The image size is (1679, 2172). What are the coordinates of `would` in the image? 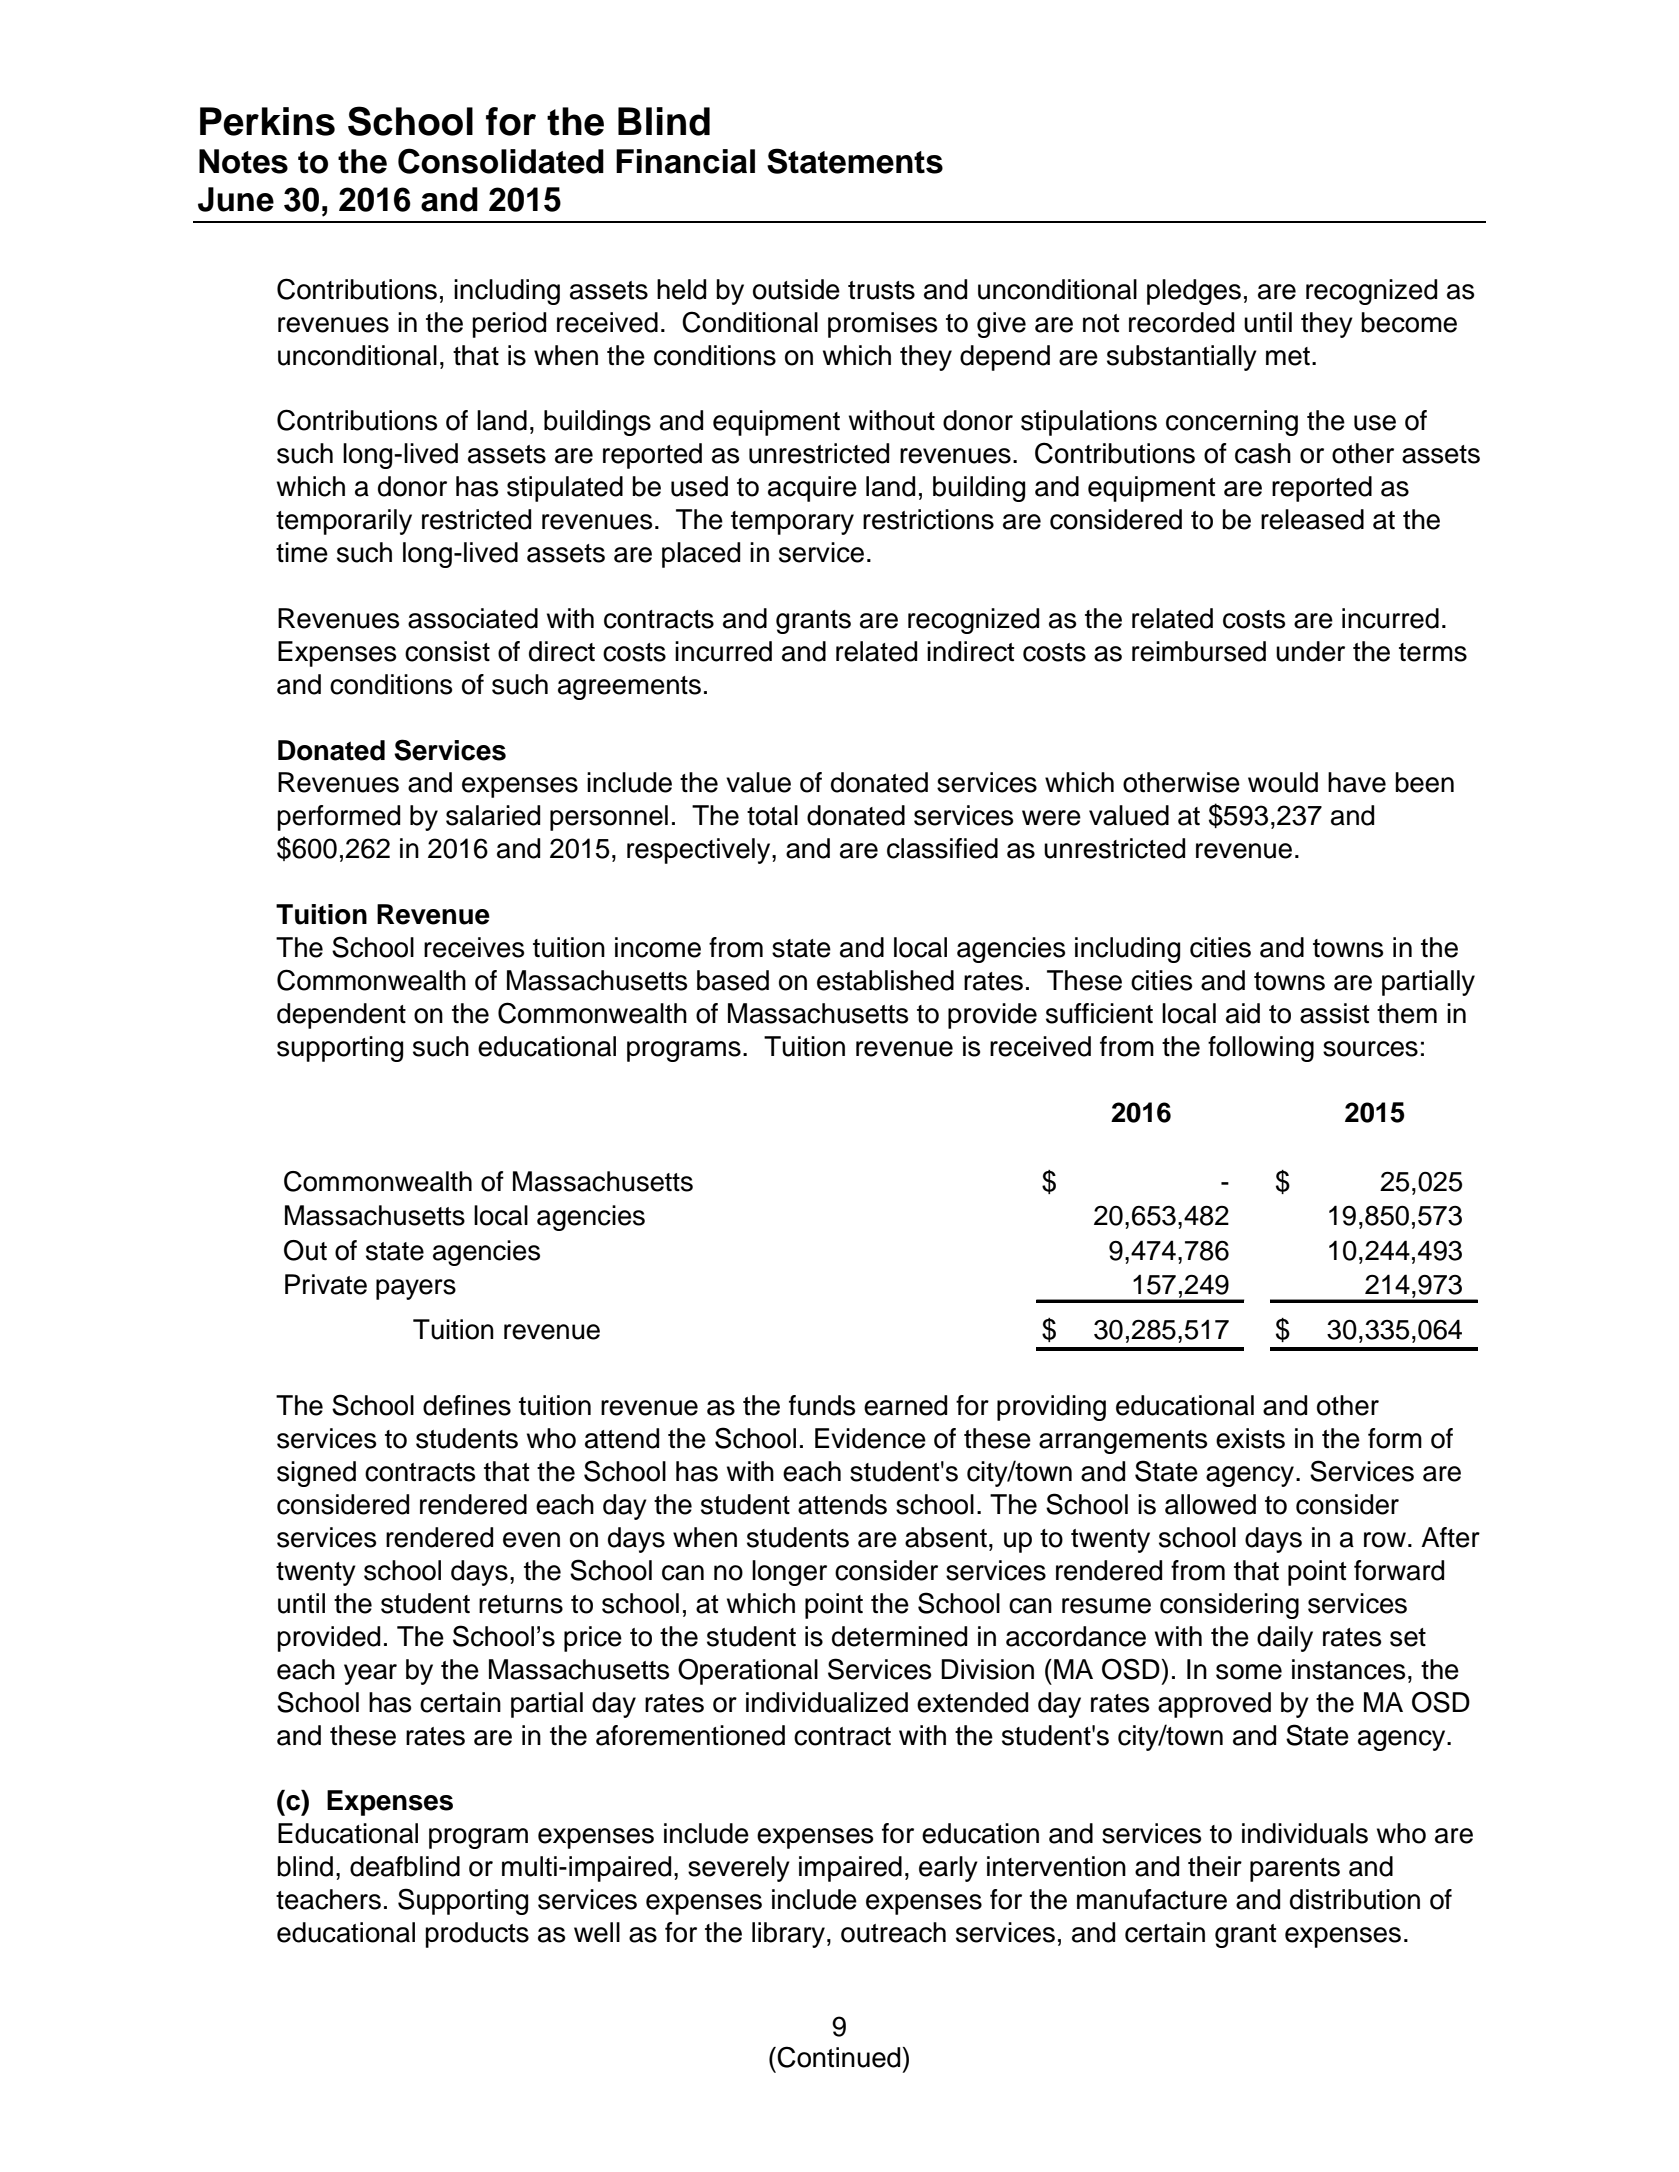 It's located at (1283, 782).
